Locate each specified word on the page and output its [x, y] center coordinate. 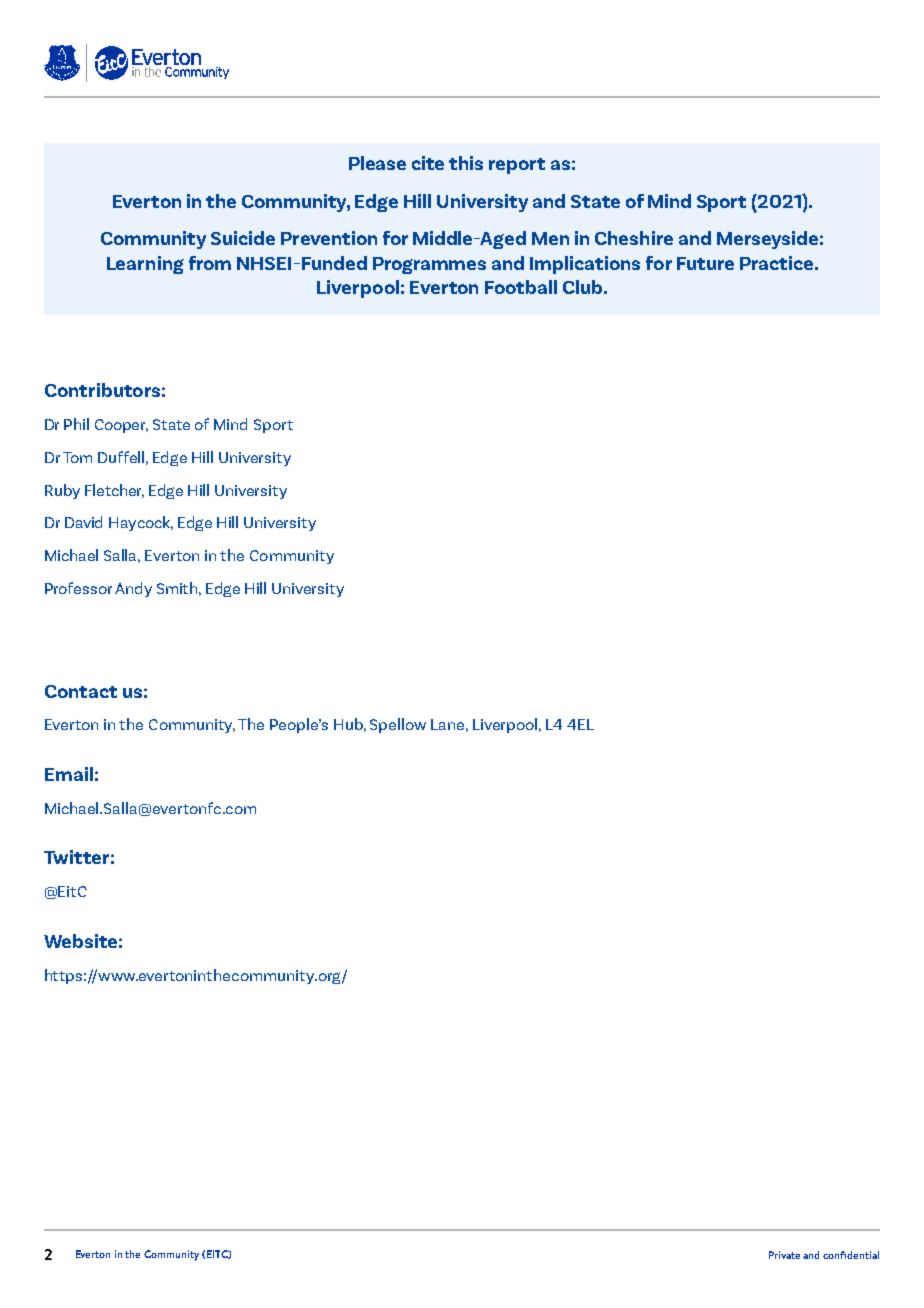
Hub [350, 725]
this [466, 163]
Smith [179, 589]
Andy [133, 589]
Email [69, 774]
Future [705, 263]
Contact [81, 691]
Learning [145, 265]
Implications [585, 265]
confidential [851, 1255]
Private [784, 1255]
